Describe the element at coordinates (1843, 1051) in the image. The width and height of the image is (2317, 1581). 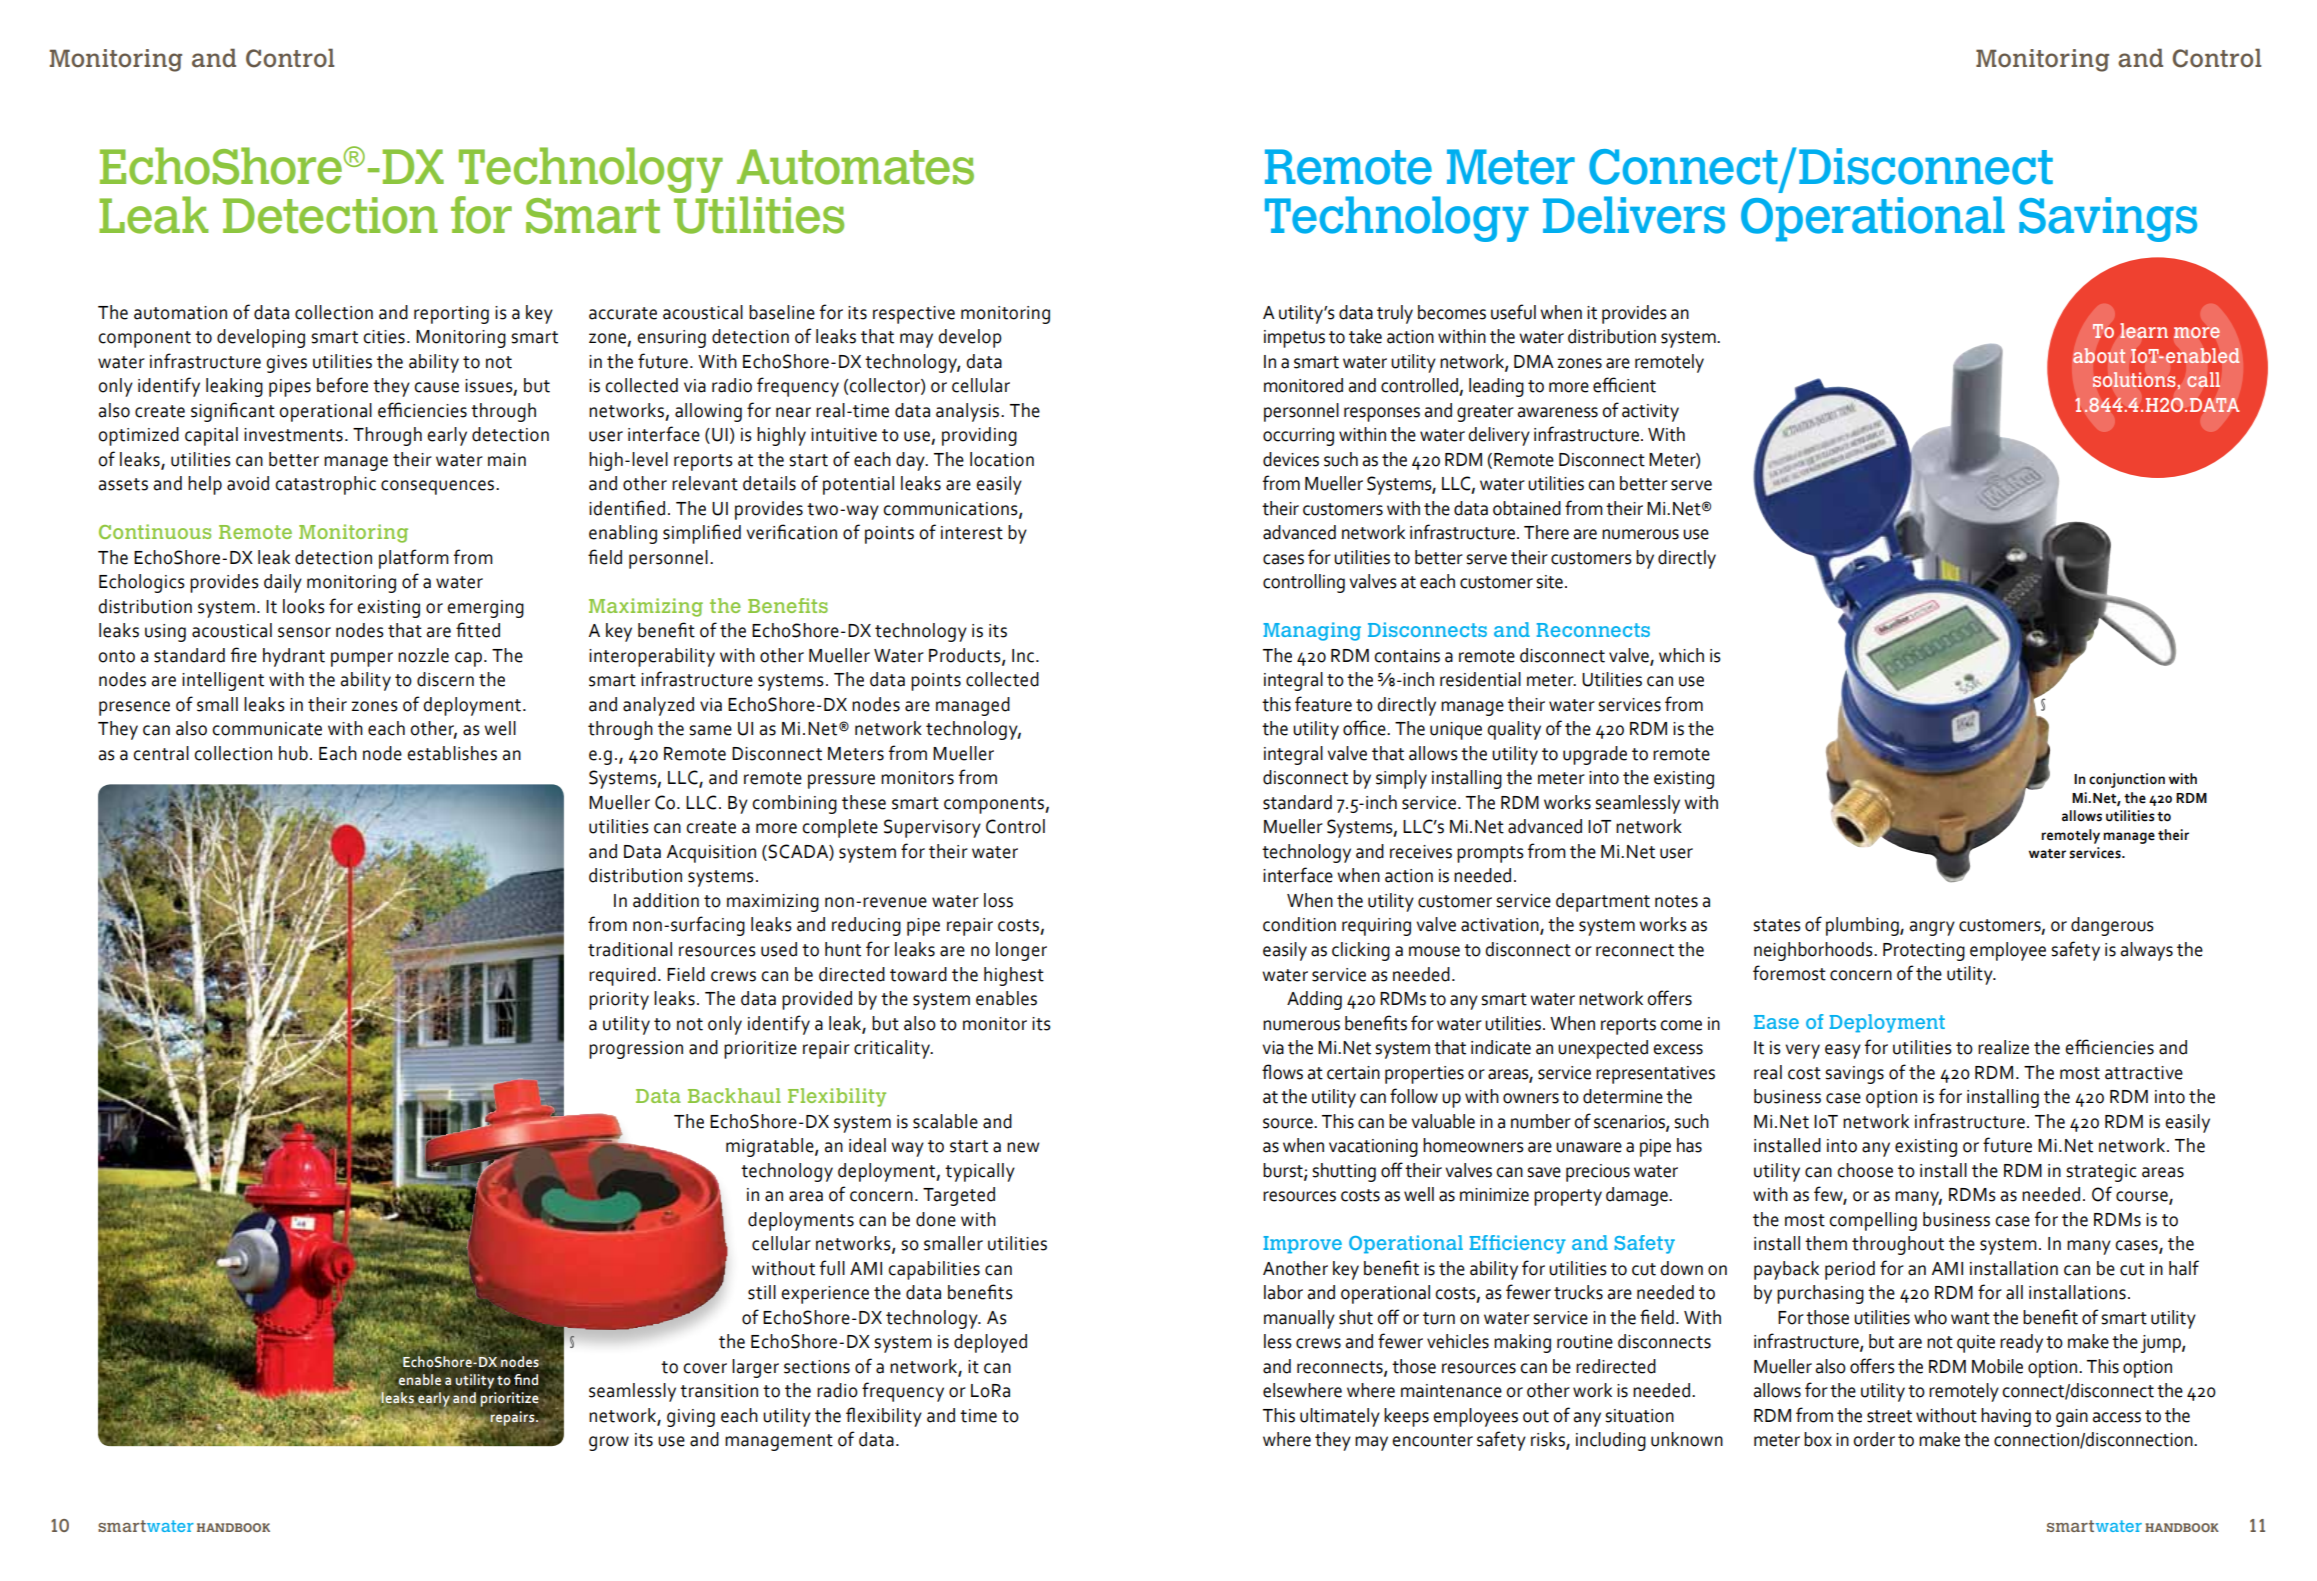
I see `easy` at that location.
